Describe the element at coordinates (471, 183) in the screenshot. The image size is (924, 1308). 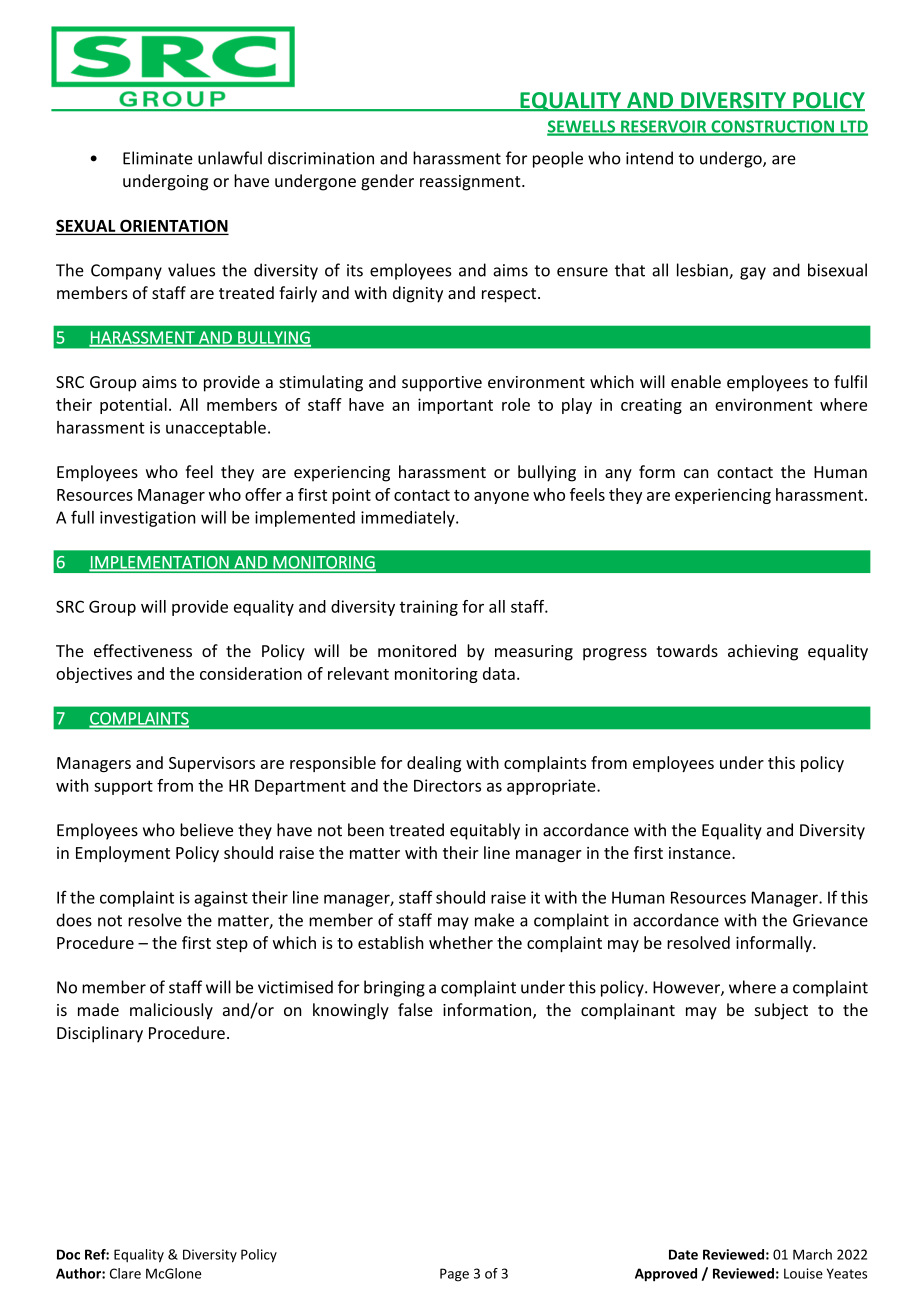
I see `reassignment` at that location.
